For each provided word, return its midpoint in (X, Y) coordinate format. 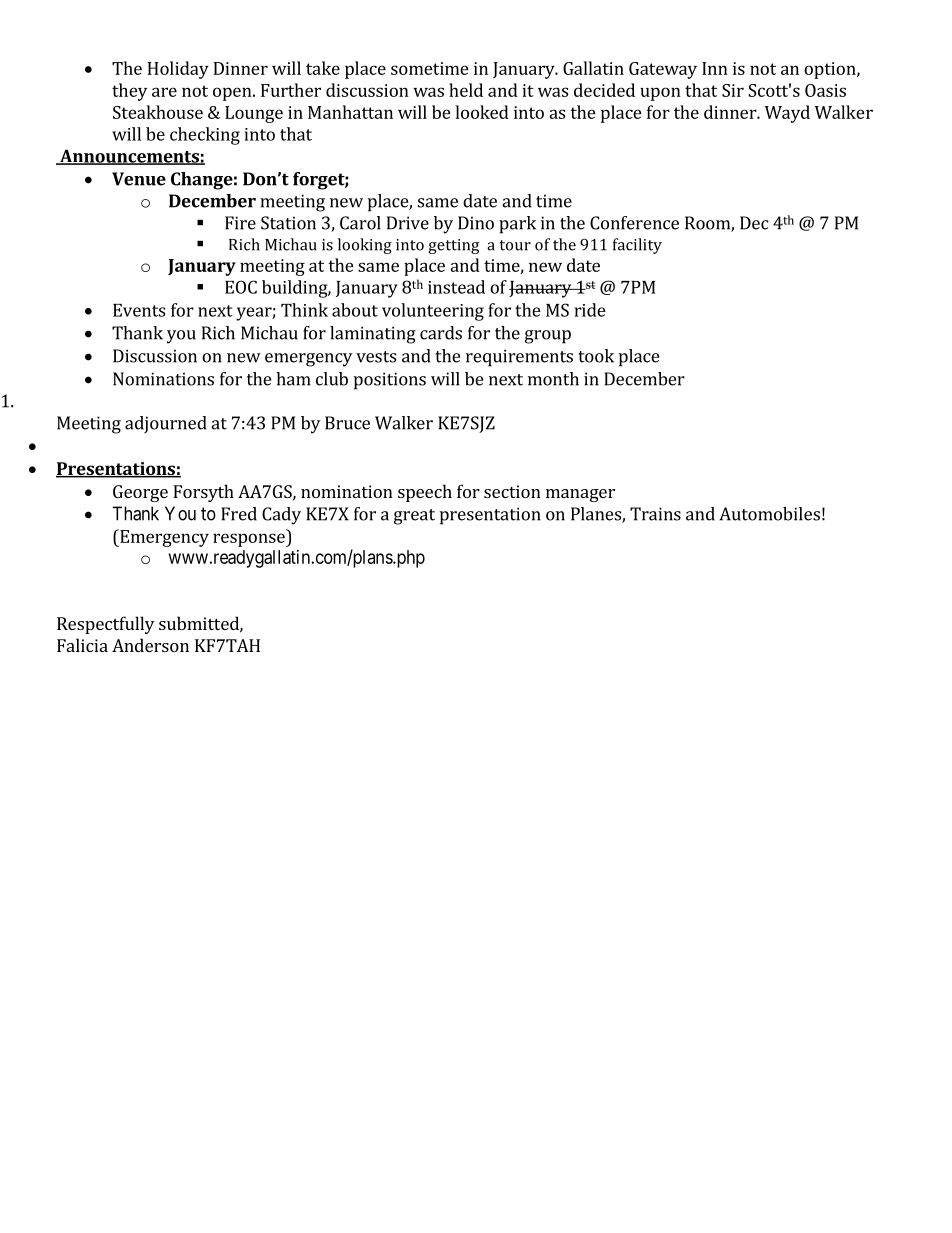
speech (425, 493)
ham (293, 379)
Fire (240, 223)
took (596, 356)
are (164, 92)
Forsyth (203, 493)
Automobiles (769, 514)
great (414, 517)
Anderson (150, 645)
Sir (733, 90)
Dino (476, 223)
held (466, 90)
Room (708, 224)
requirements (519, 358)
